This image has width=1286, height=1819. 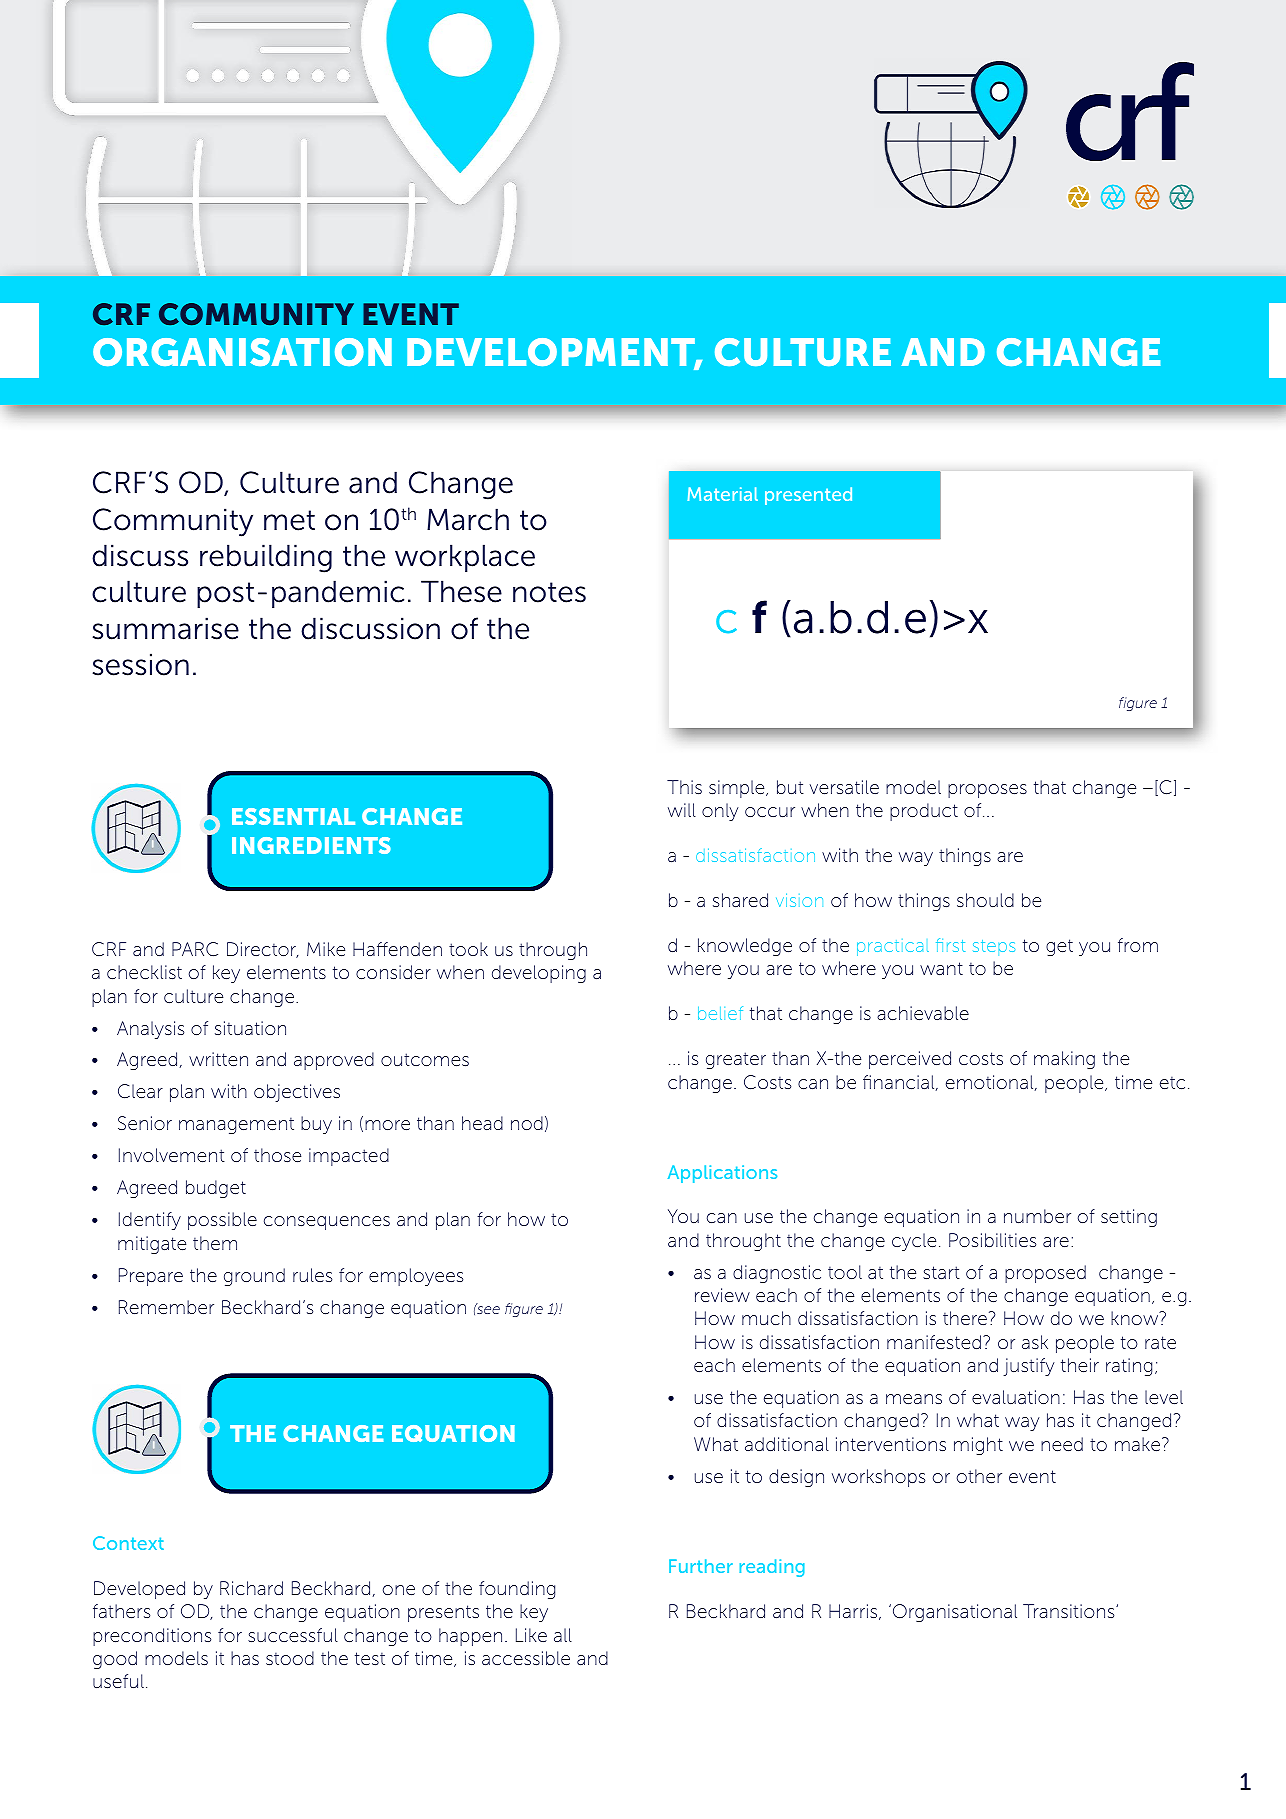 What do you see at coordinates (289, 520) in the image?
I see `met` at bounding box center [289, 520].
